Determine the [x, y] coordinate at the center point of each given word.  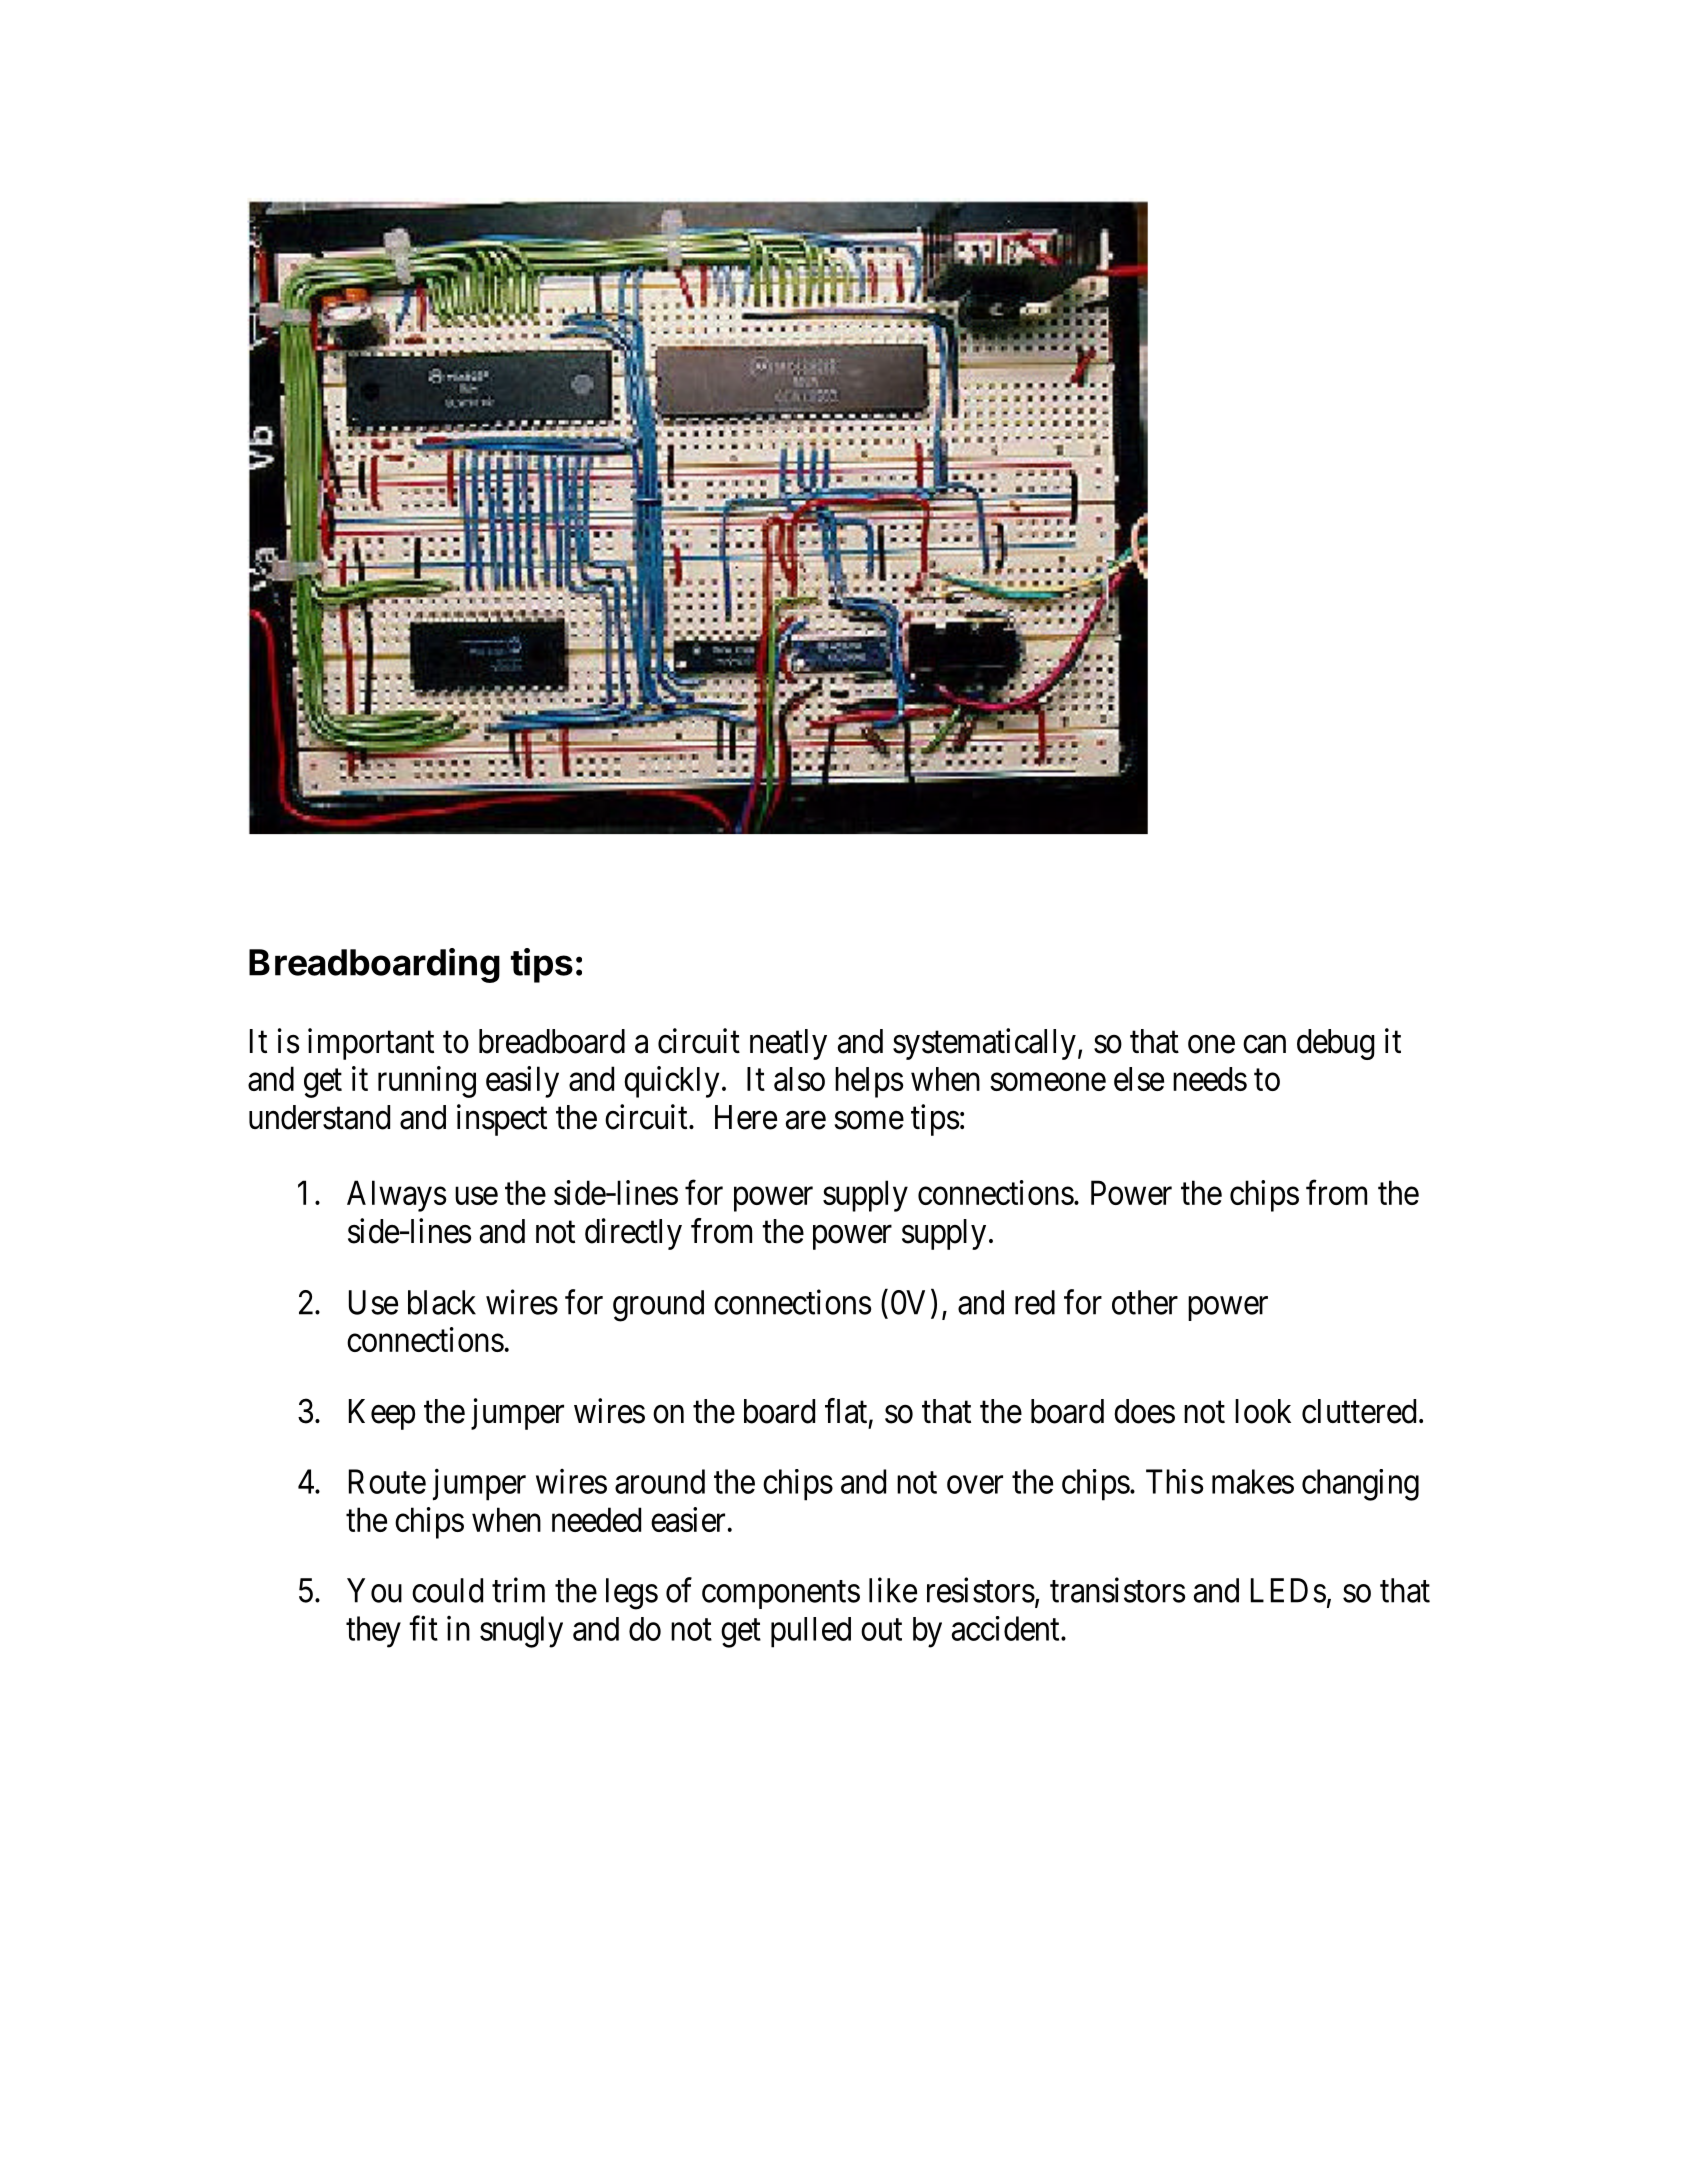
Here [746, 1117]
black [442, 1302]
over [975, 1485]
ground [658, 1306]
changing [1360, 1485]
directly [633, 1234]
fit [423, 1628]
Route [387, 1481]
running [427, 1082]
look [1263, 1411]
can [1264, 1044]
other [1145, 1302]
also [799, 1079]
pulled [811, 1632]
